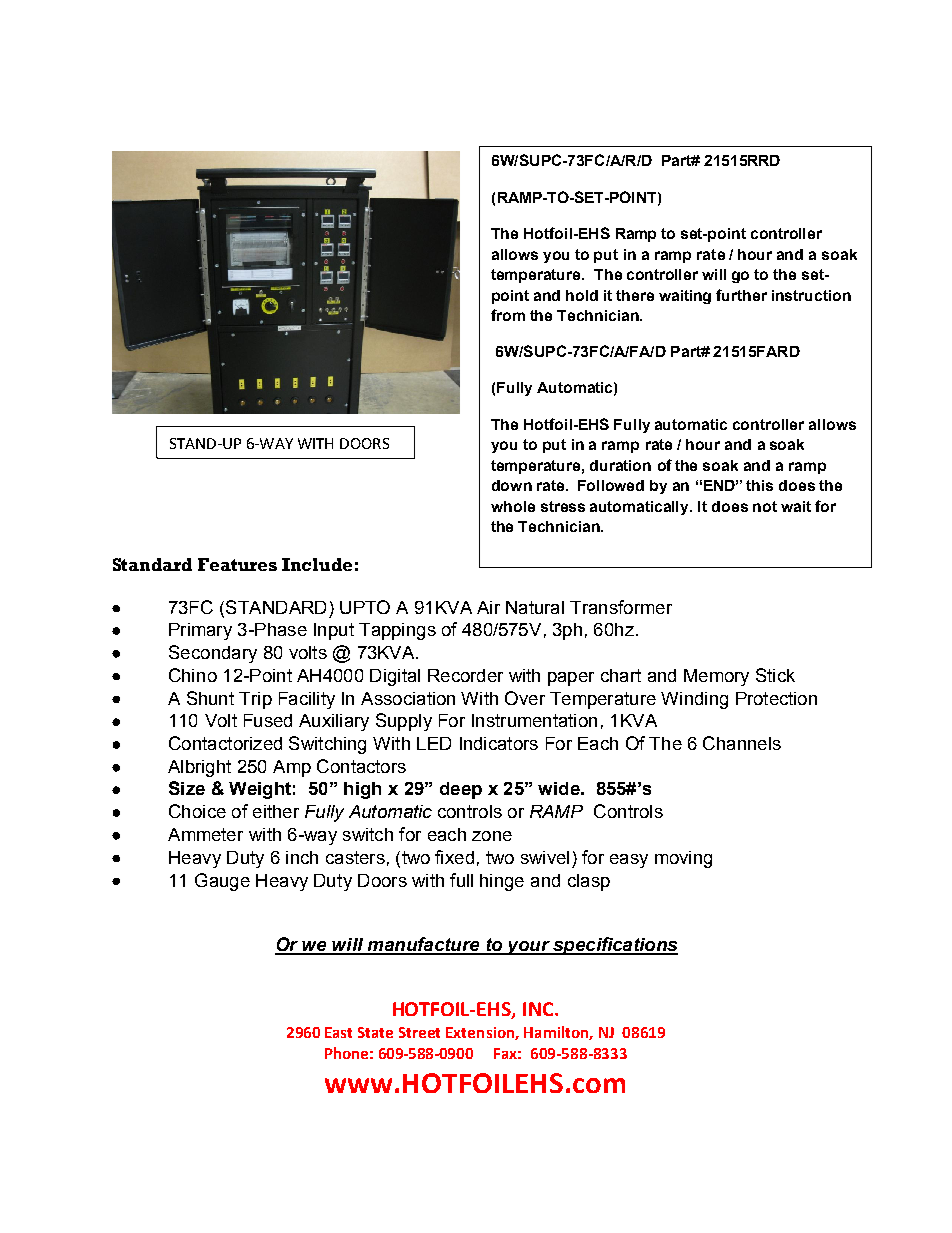  I want to click on Features, so click(237, 564).
